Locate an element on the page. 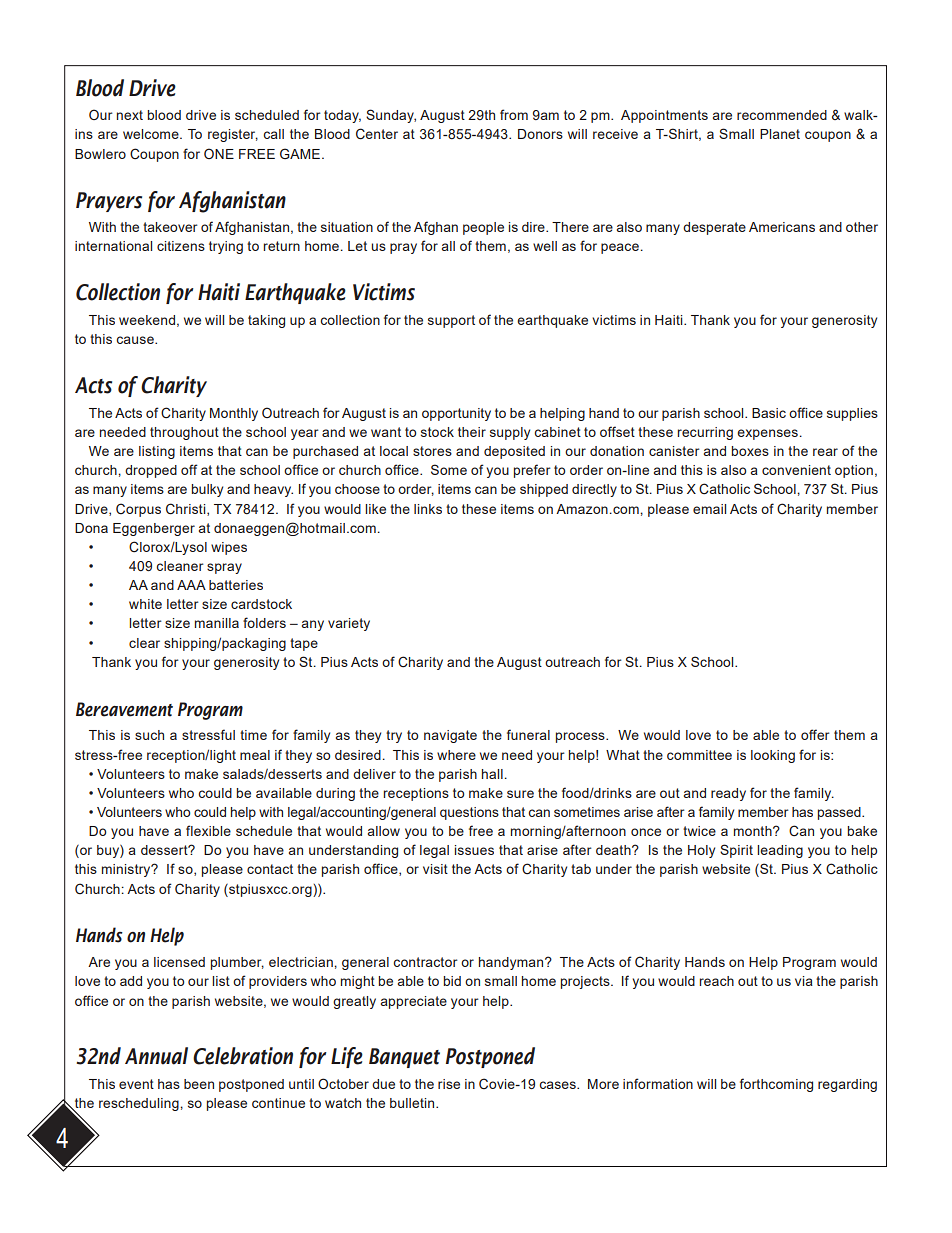 This image has height=1233, width=952. leading is located at coordinates (780, 851).
